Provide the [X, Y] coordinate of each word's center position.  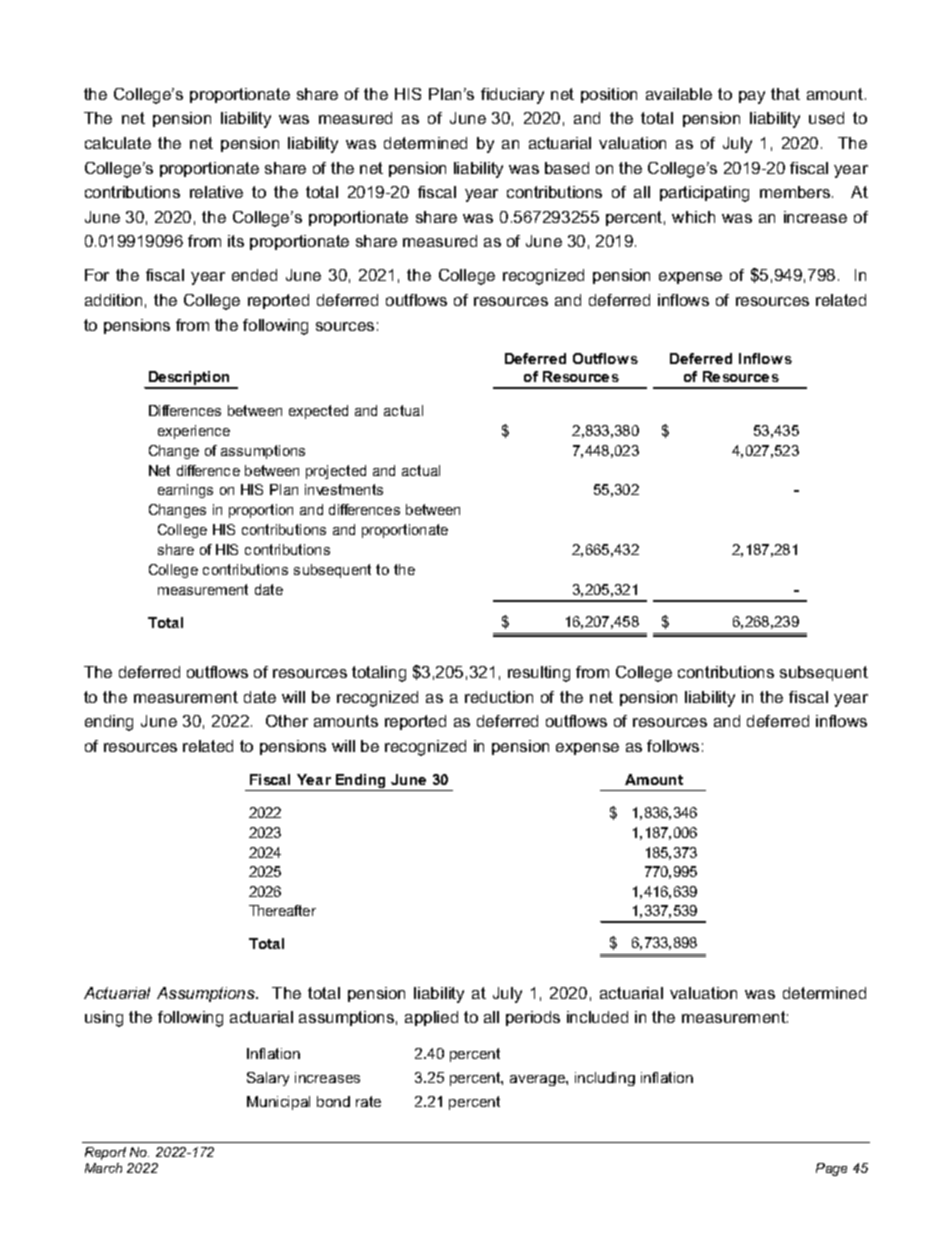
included [597, 1017]
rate [368, 1101]
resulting [539, 674]
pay [752, 97]
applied [431, 1018]
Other [287, 721]
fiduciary [512, 96]
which [693, 217]
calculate [118, 143]
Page [831, 1169]
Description [189, 379]
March [103, 1168]
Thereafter [282, 910]
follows [673, 746]
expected [318, 412]
